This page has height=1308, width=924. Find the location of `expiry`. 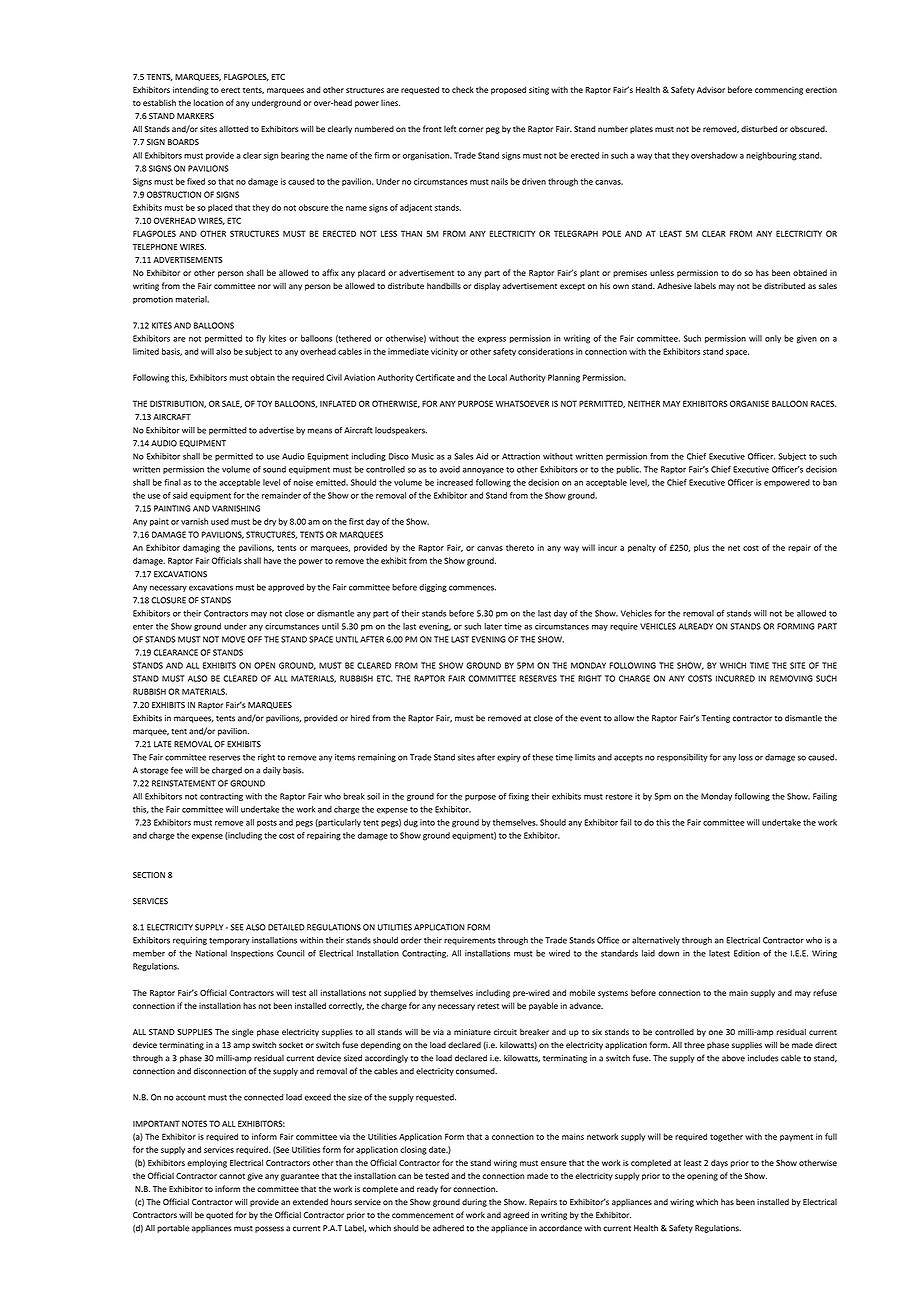

expiry is located at coordinates (509, 758).
